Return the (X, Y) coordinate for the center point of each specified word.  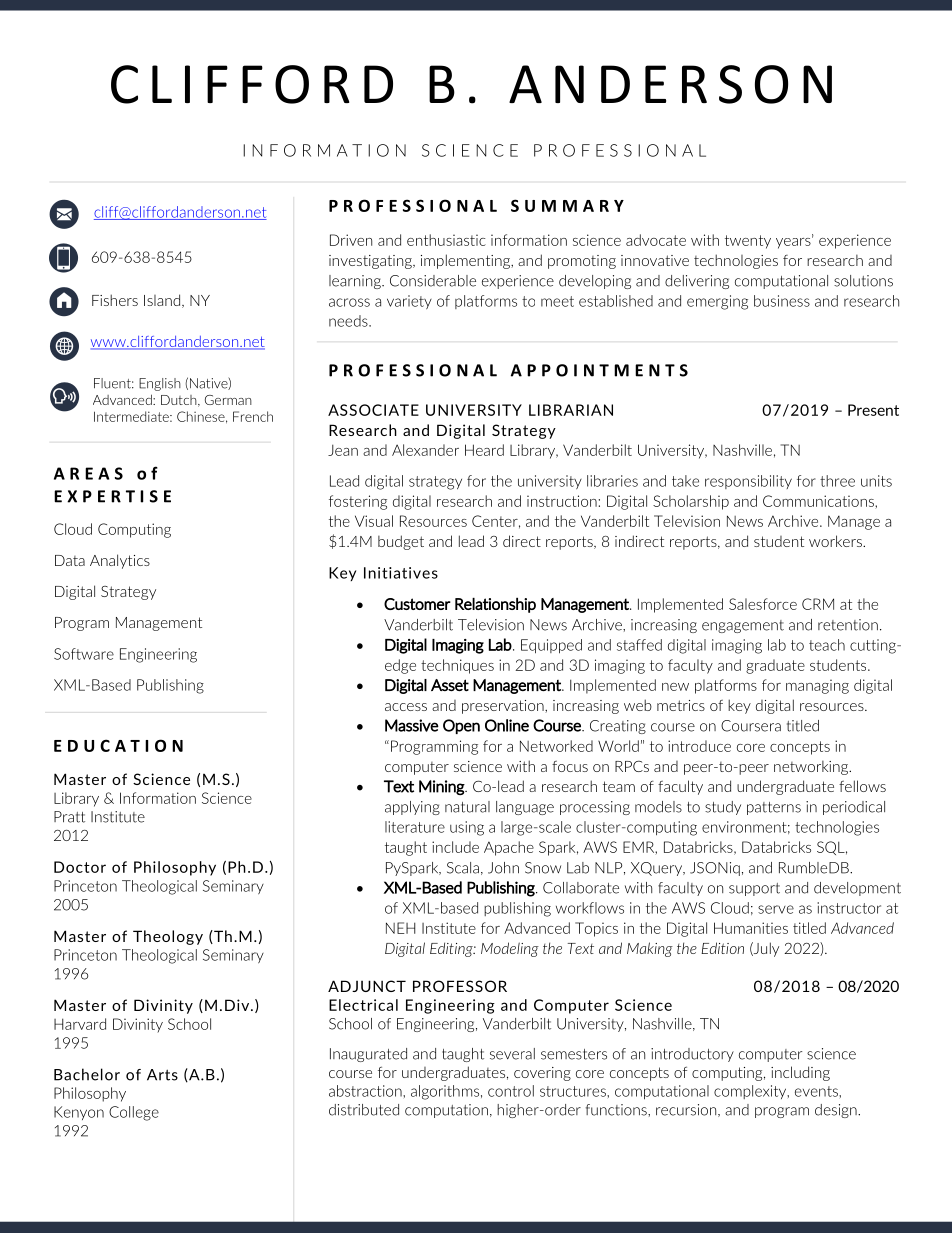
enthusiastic (446, 240)
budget (401, 542)
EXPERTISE (112, 496)
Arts (162, 1075)
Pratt (69, 817)
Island (163, 301)
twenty (748, 242)
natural (467, 807)
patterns (774, 808)
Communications (819, 501)
